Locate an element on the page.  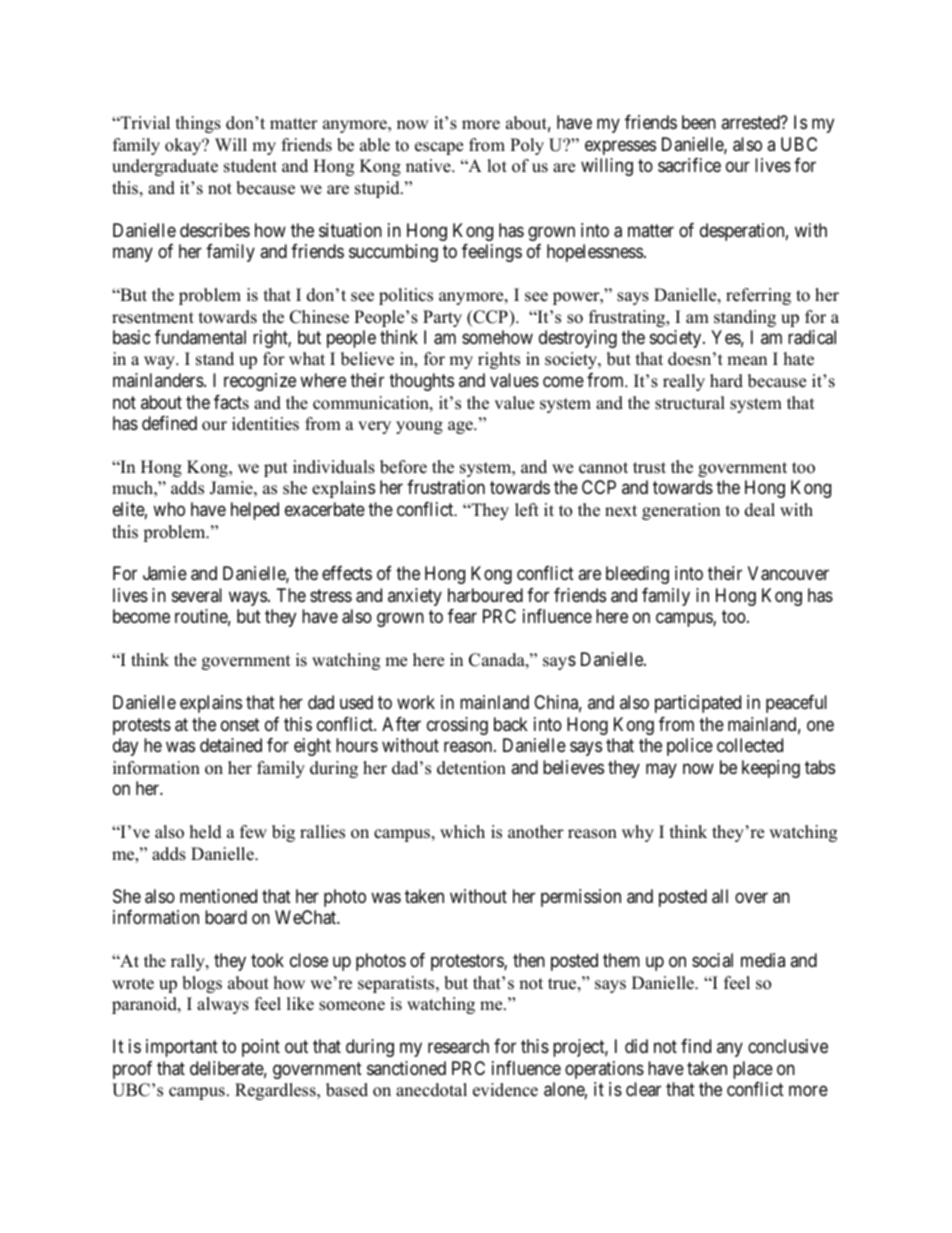
important is located at coordinates (182, 1048).
